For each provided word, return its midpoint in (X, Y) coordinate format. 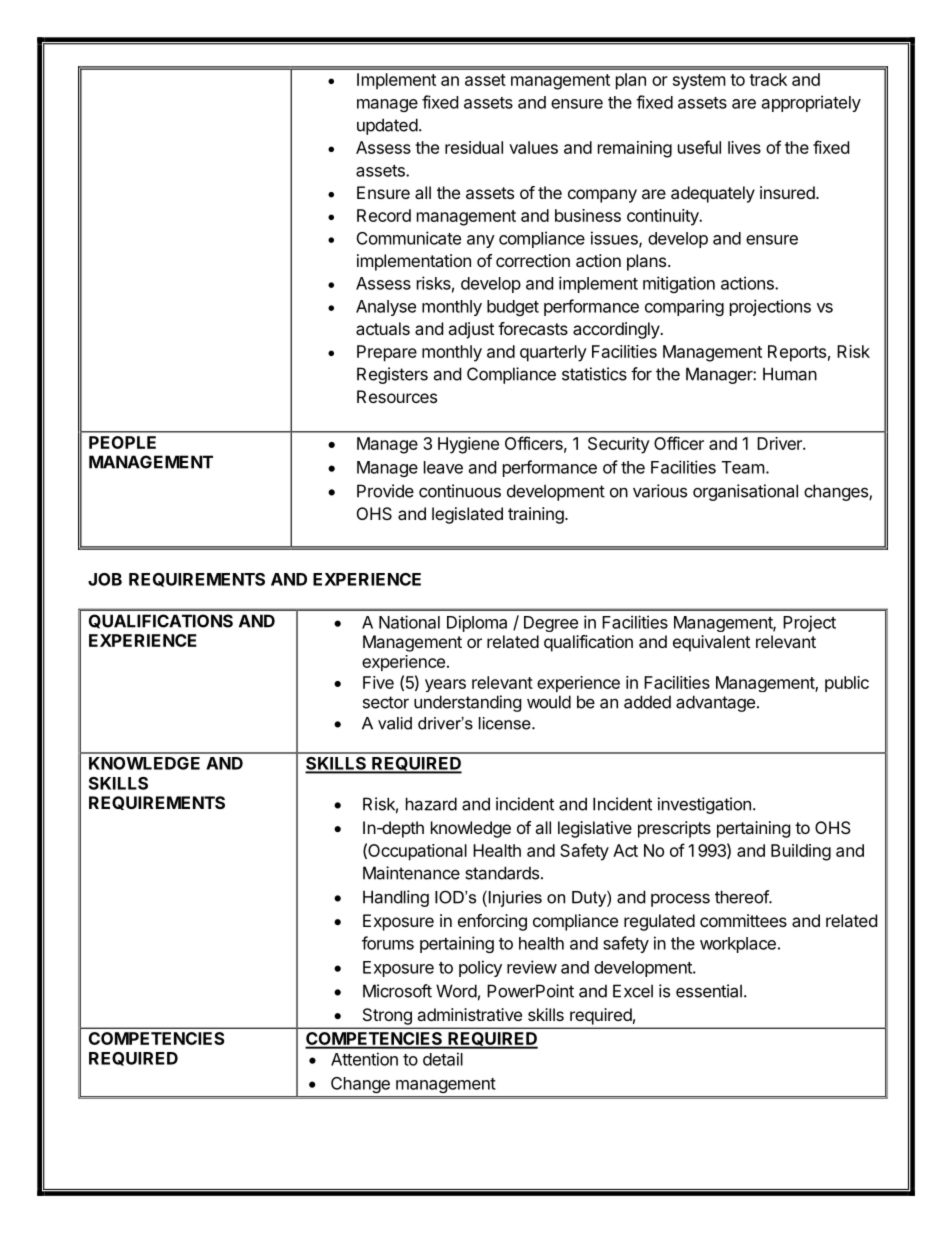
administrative (469, 1014)
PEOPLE (122, 442)
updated (387, 126)
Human (790, 374)
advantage (715, 703)
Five (378, 682)
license (506, 723)
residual (474, 147)
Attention (364, 1059)
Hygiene (468, 445)
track (768, 79)
